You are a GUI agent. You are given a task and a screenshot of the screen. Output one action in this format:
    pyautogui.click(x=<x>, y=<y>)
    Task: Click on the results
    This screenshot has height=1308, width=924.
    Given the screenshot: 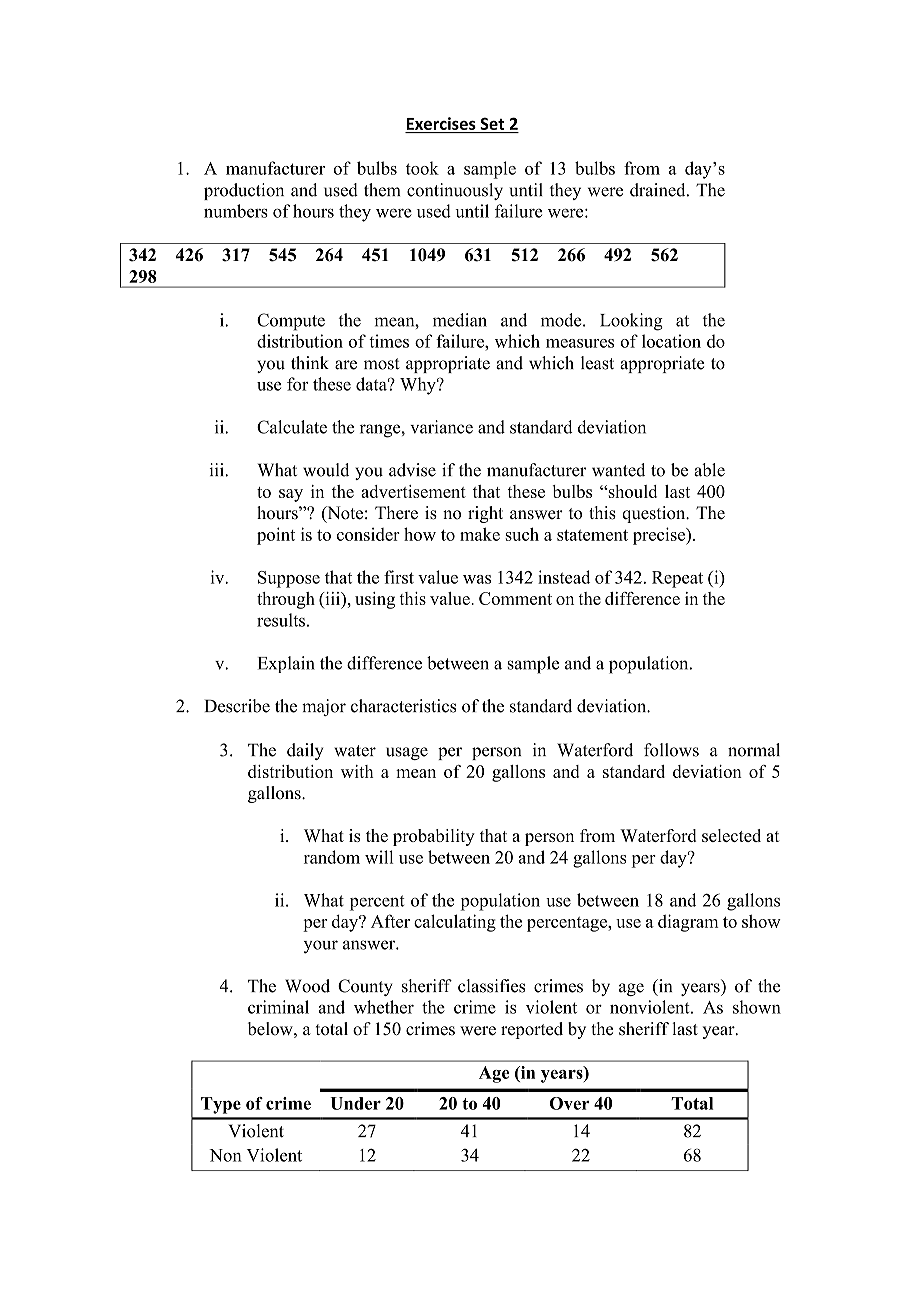 What is the action you would take?
    pyautogui.click(x=281, y=620)
